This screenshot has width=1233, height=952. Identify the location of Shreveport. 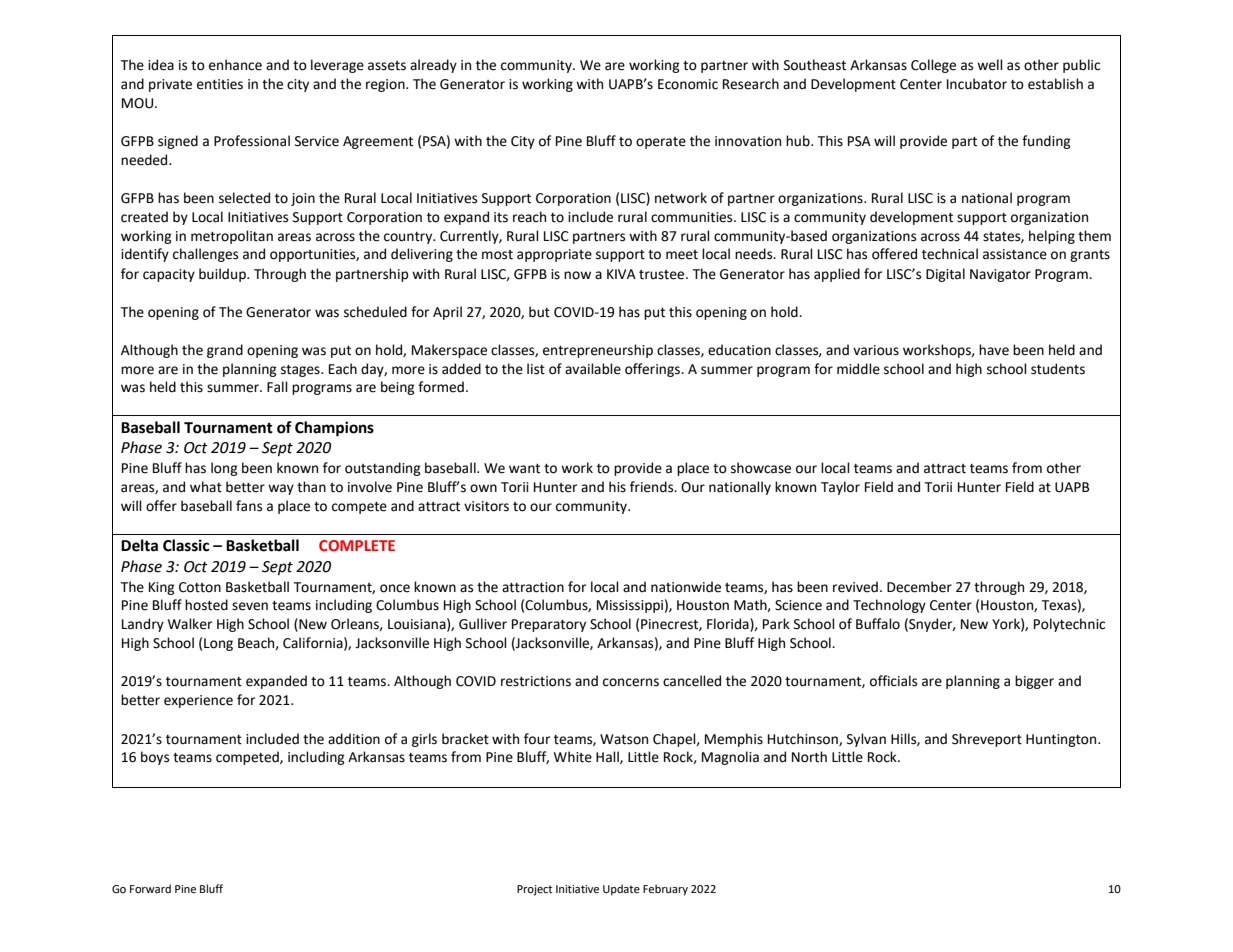
(987, 740).
